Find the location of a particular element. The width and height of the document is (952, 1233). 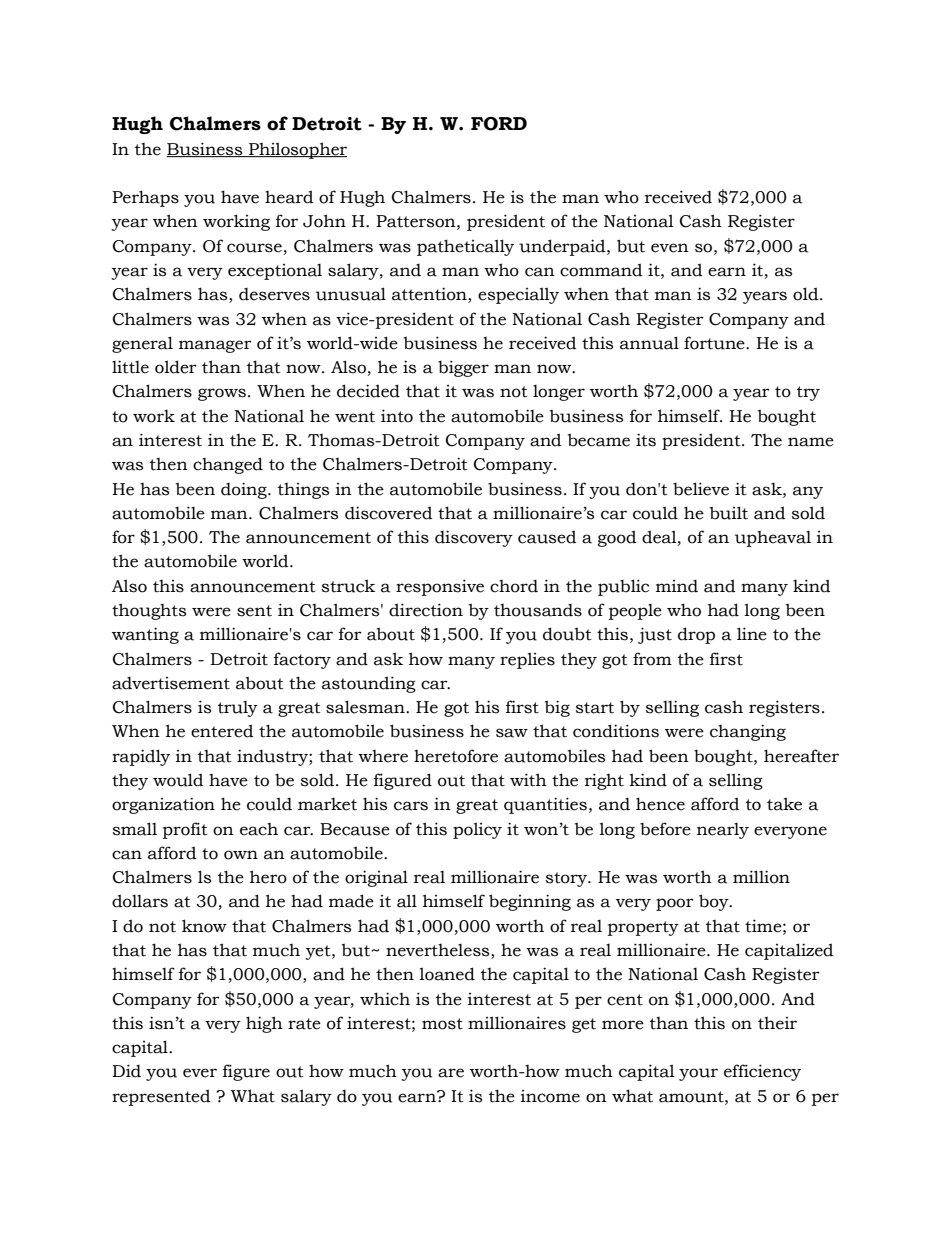

discovered is located at coordinates (388, 513).
